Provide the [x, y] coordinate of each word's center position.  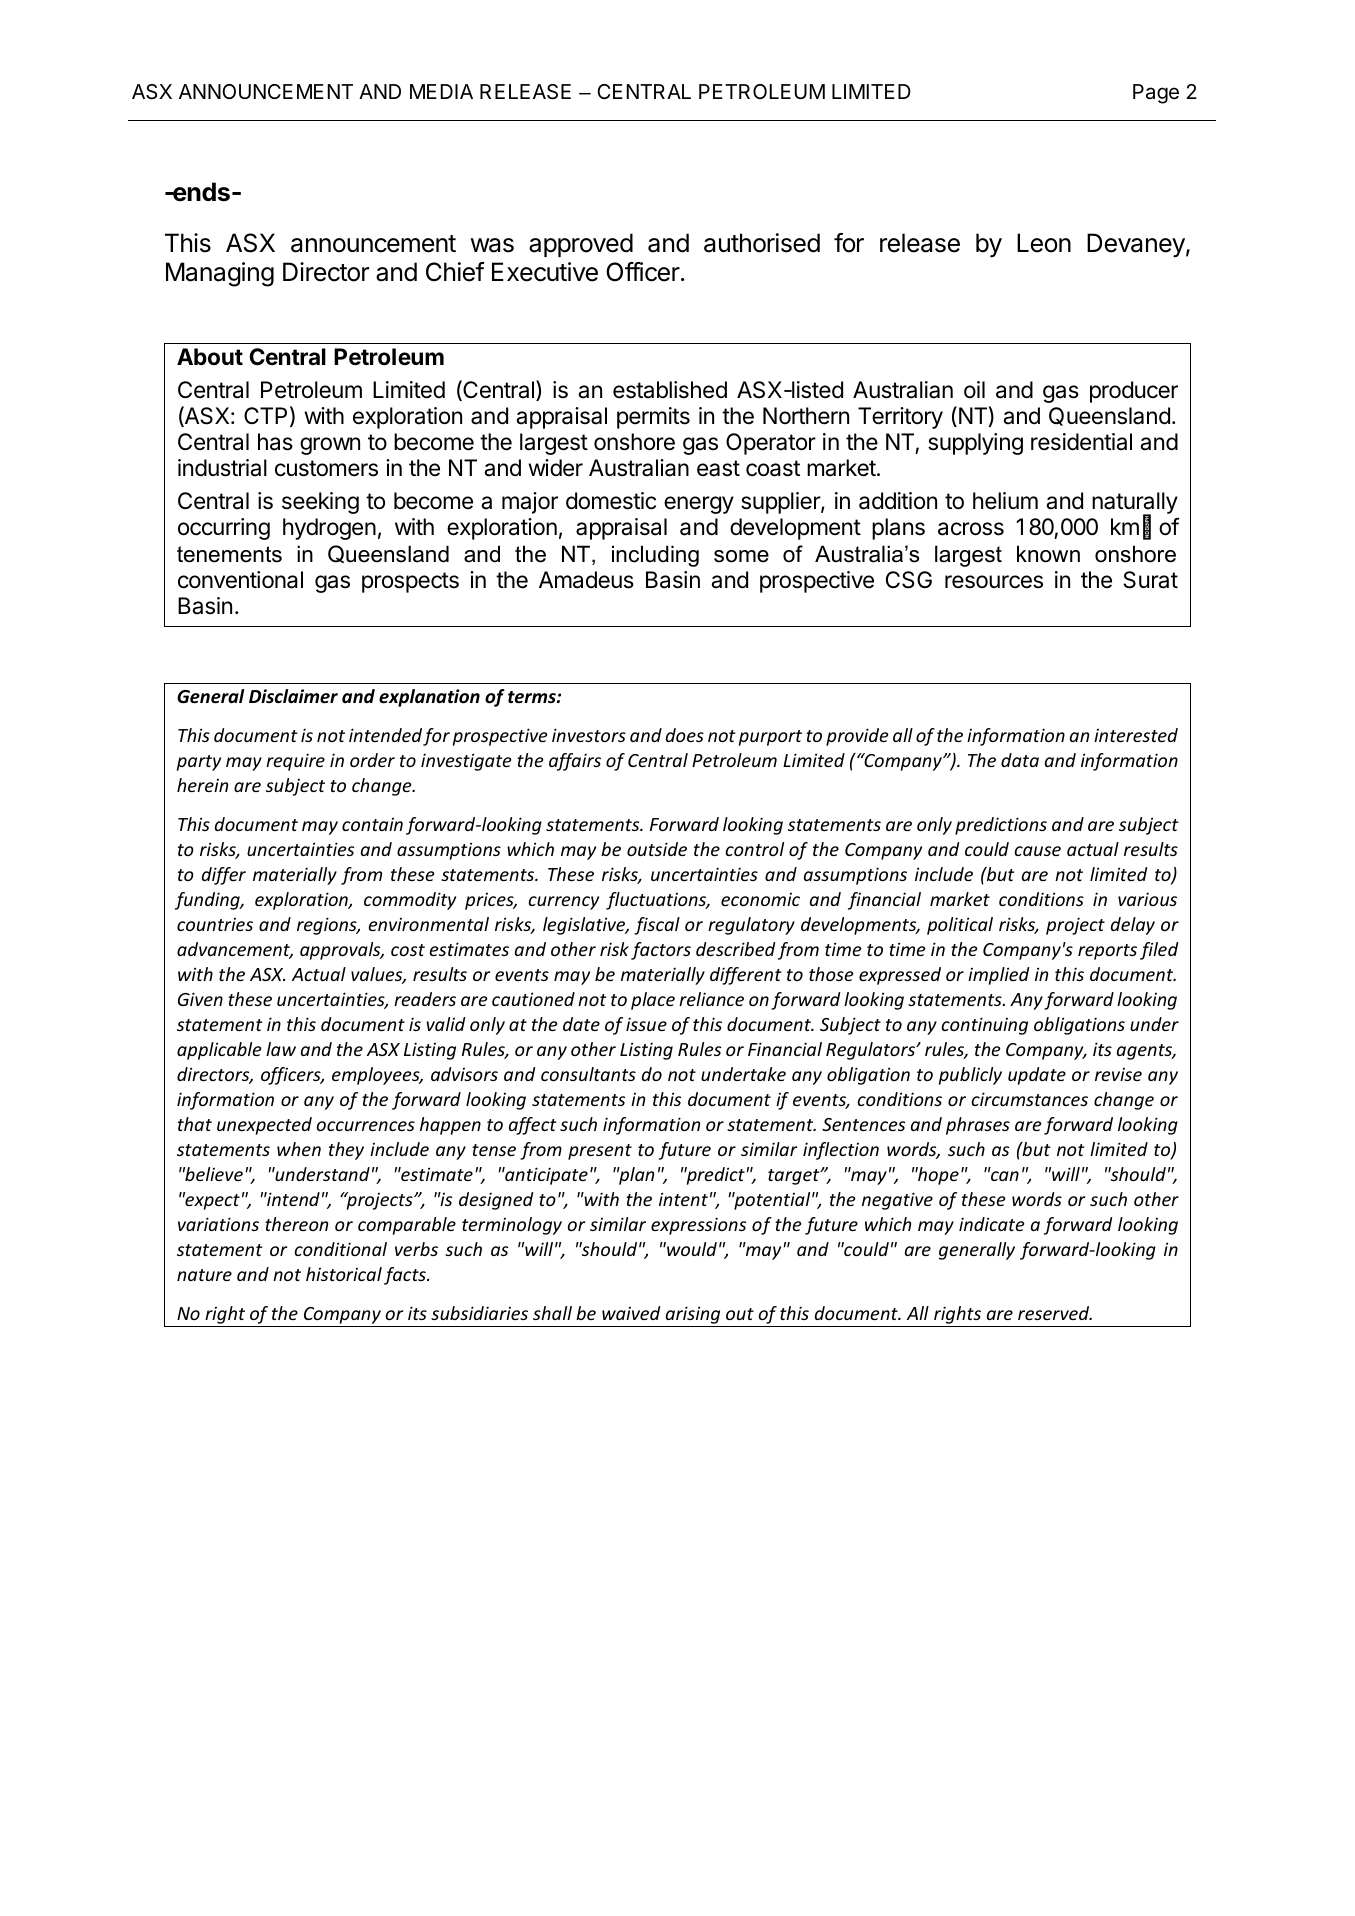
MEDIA [441, 91]
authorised [762, 243]
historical [344, 1274]
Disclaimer [293, 696]
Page [1156, 94]
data [1020, 760]
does [685, 735]
